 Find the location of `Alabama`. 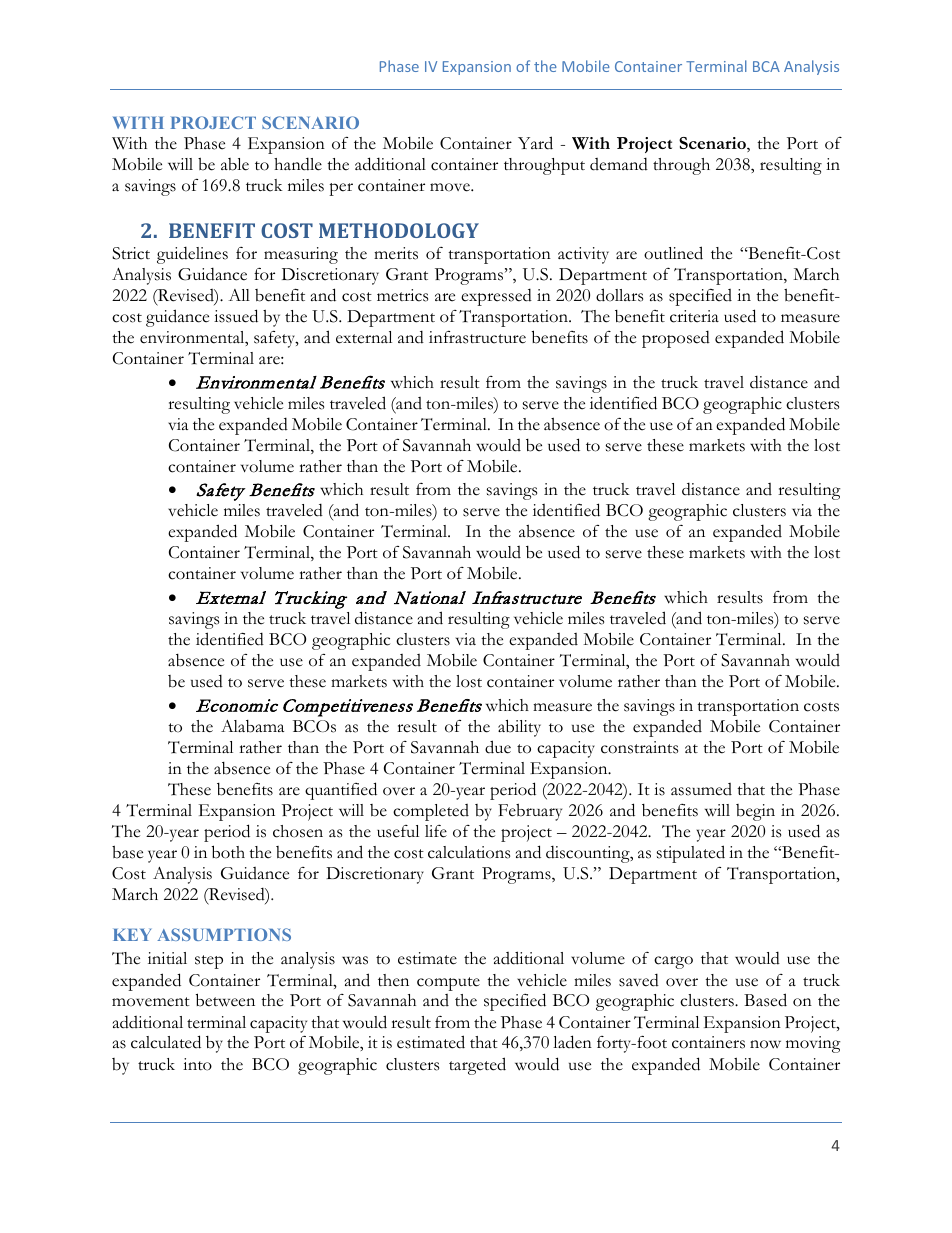

Alabama is located at coordinates (252, 726).
